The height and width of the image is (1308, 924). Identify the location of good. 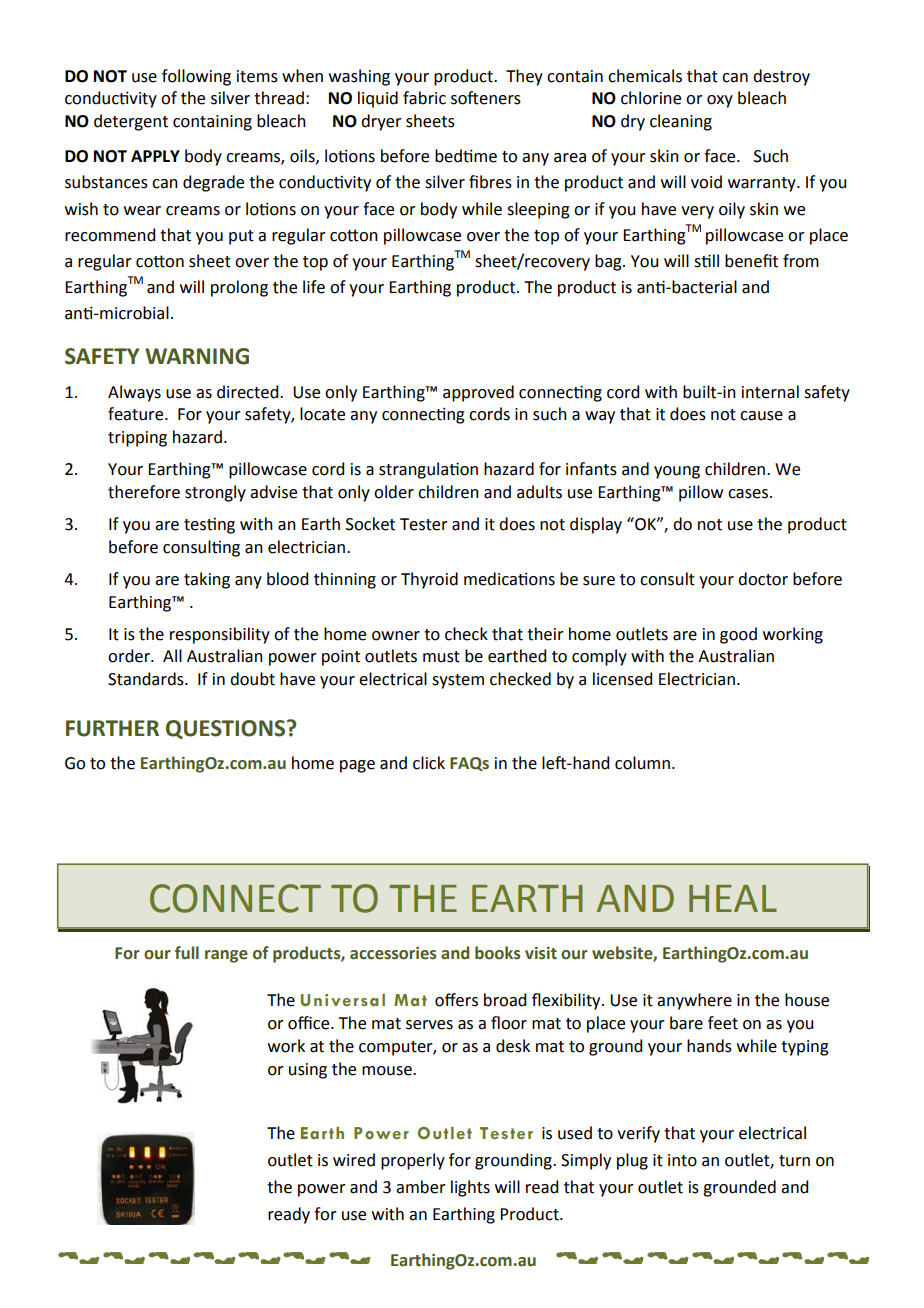
(738, 635).
